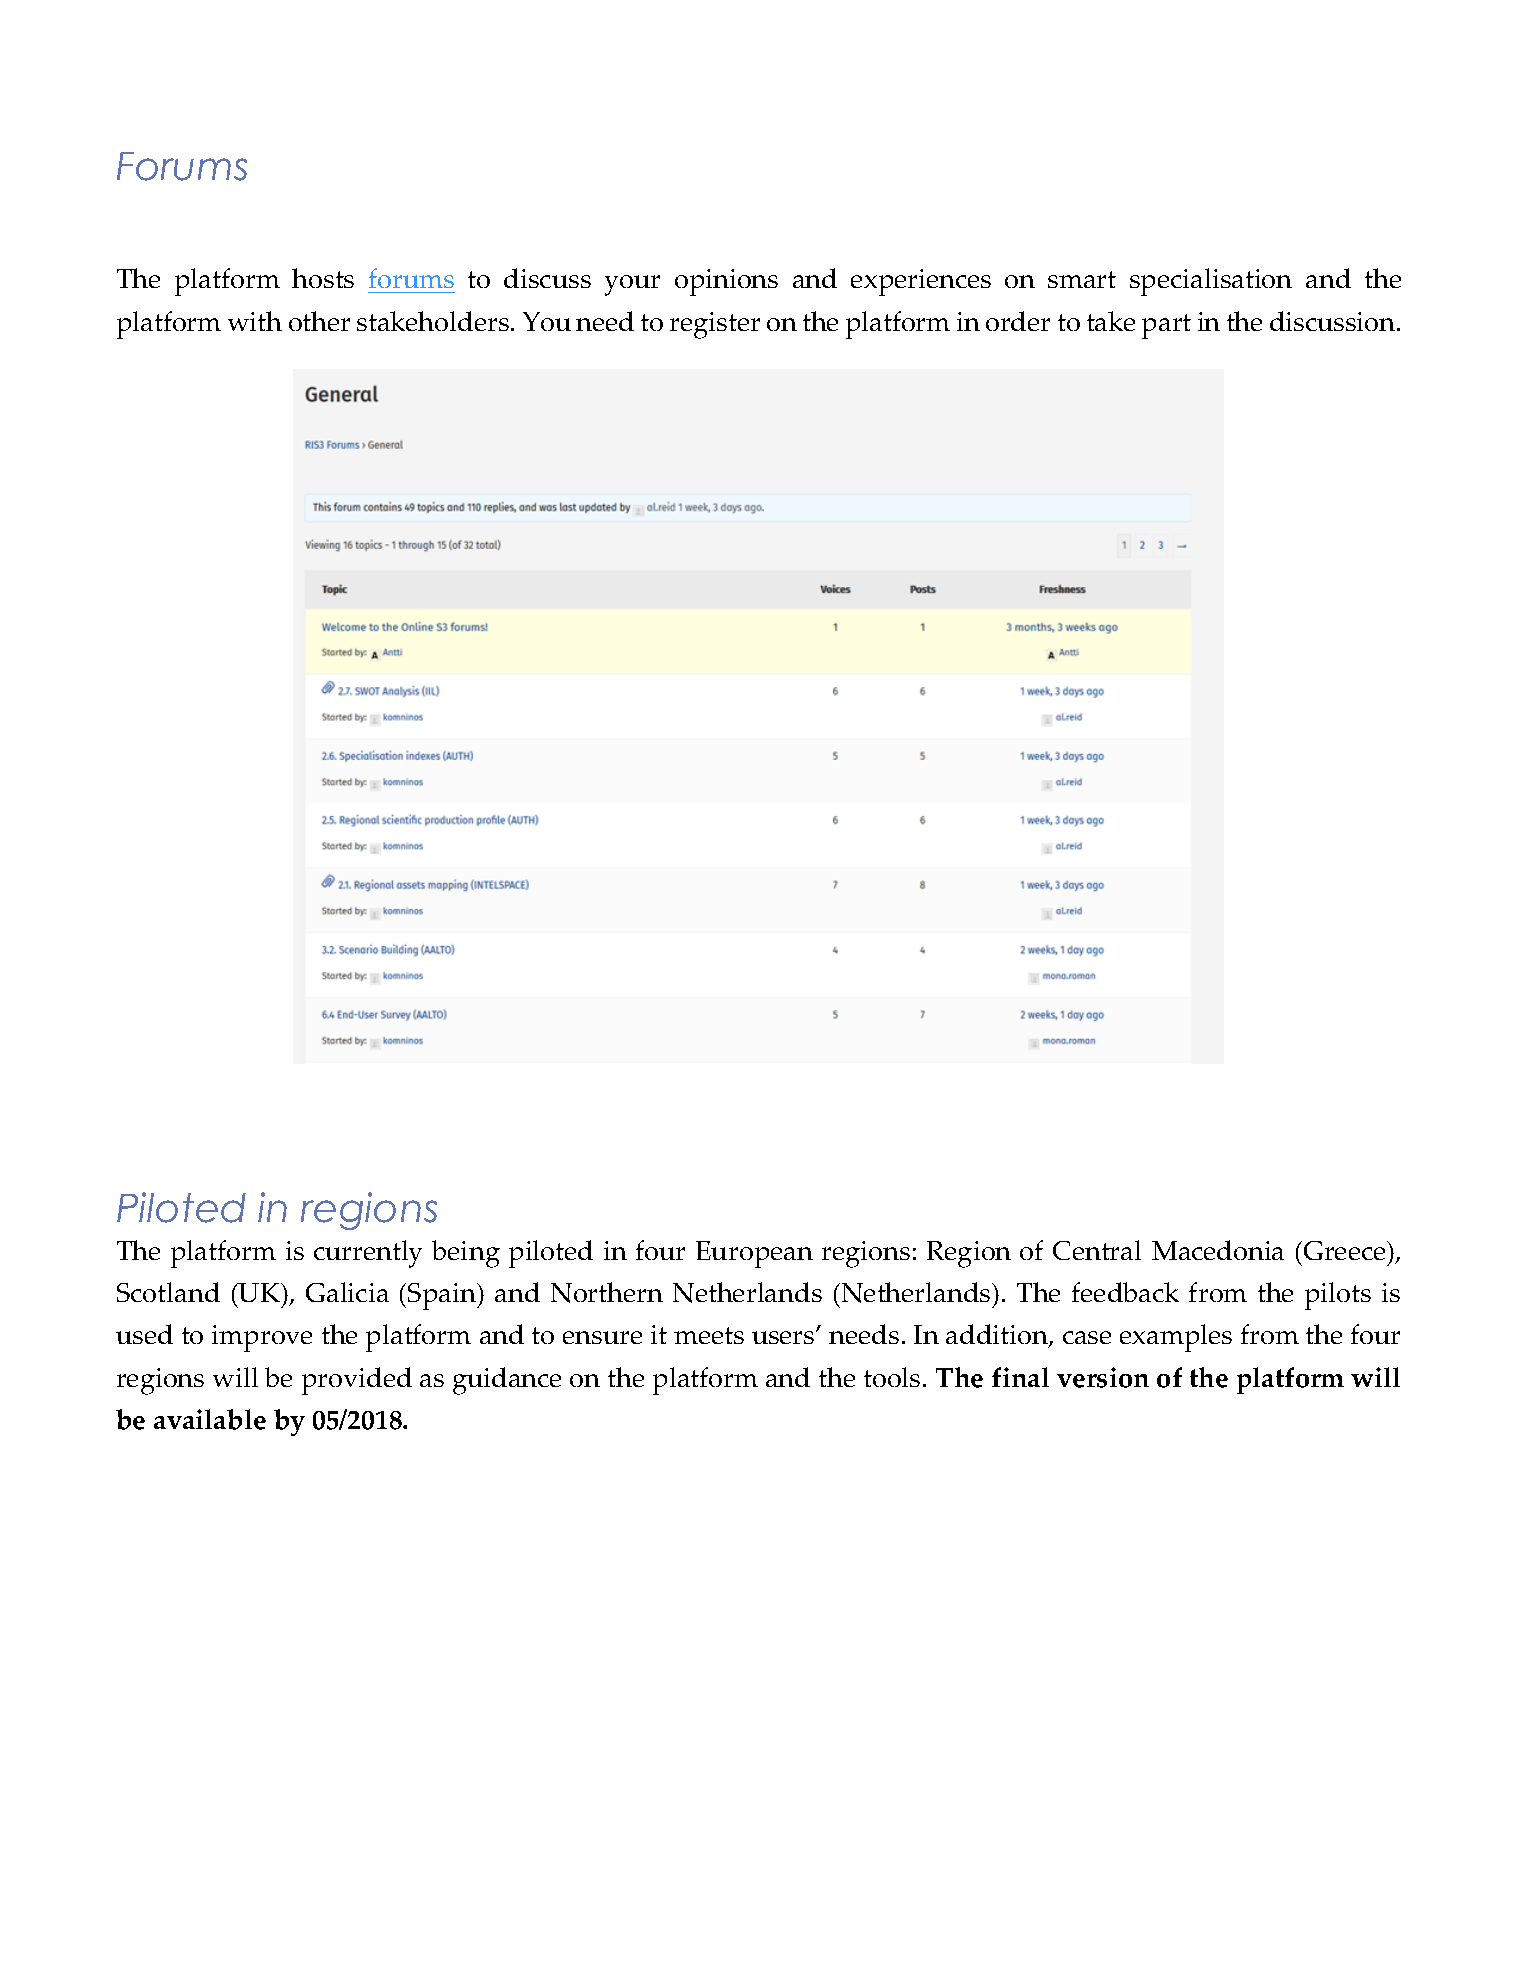 The height and width of the image is (1964, 1518). I want to click on Central, so click(1097, 1250).
